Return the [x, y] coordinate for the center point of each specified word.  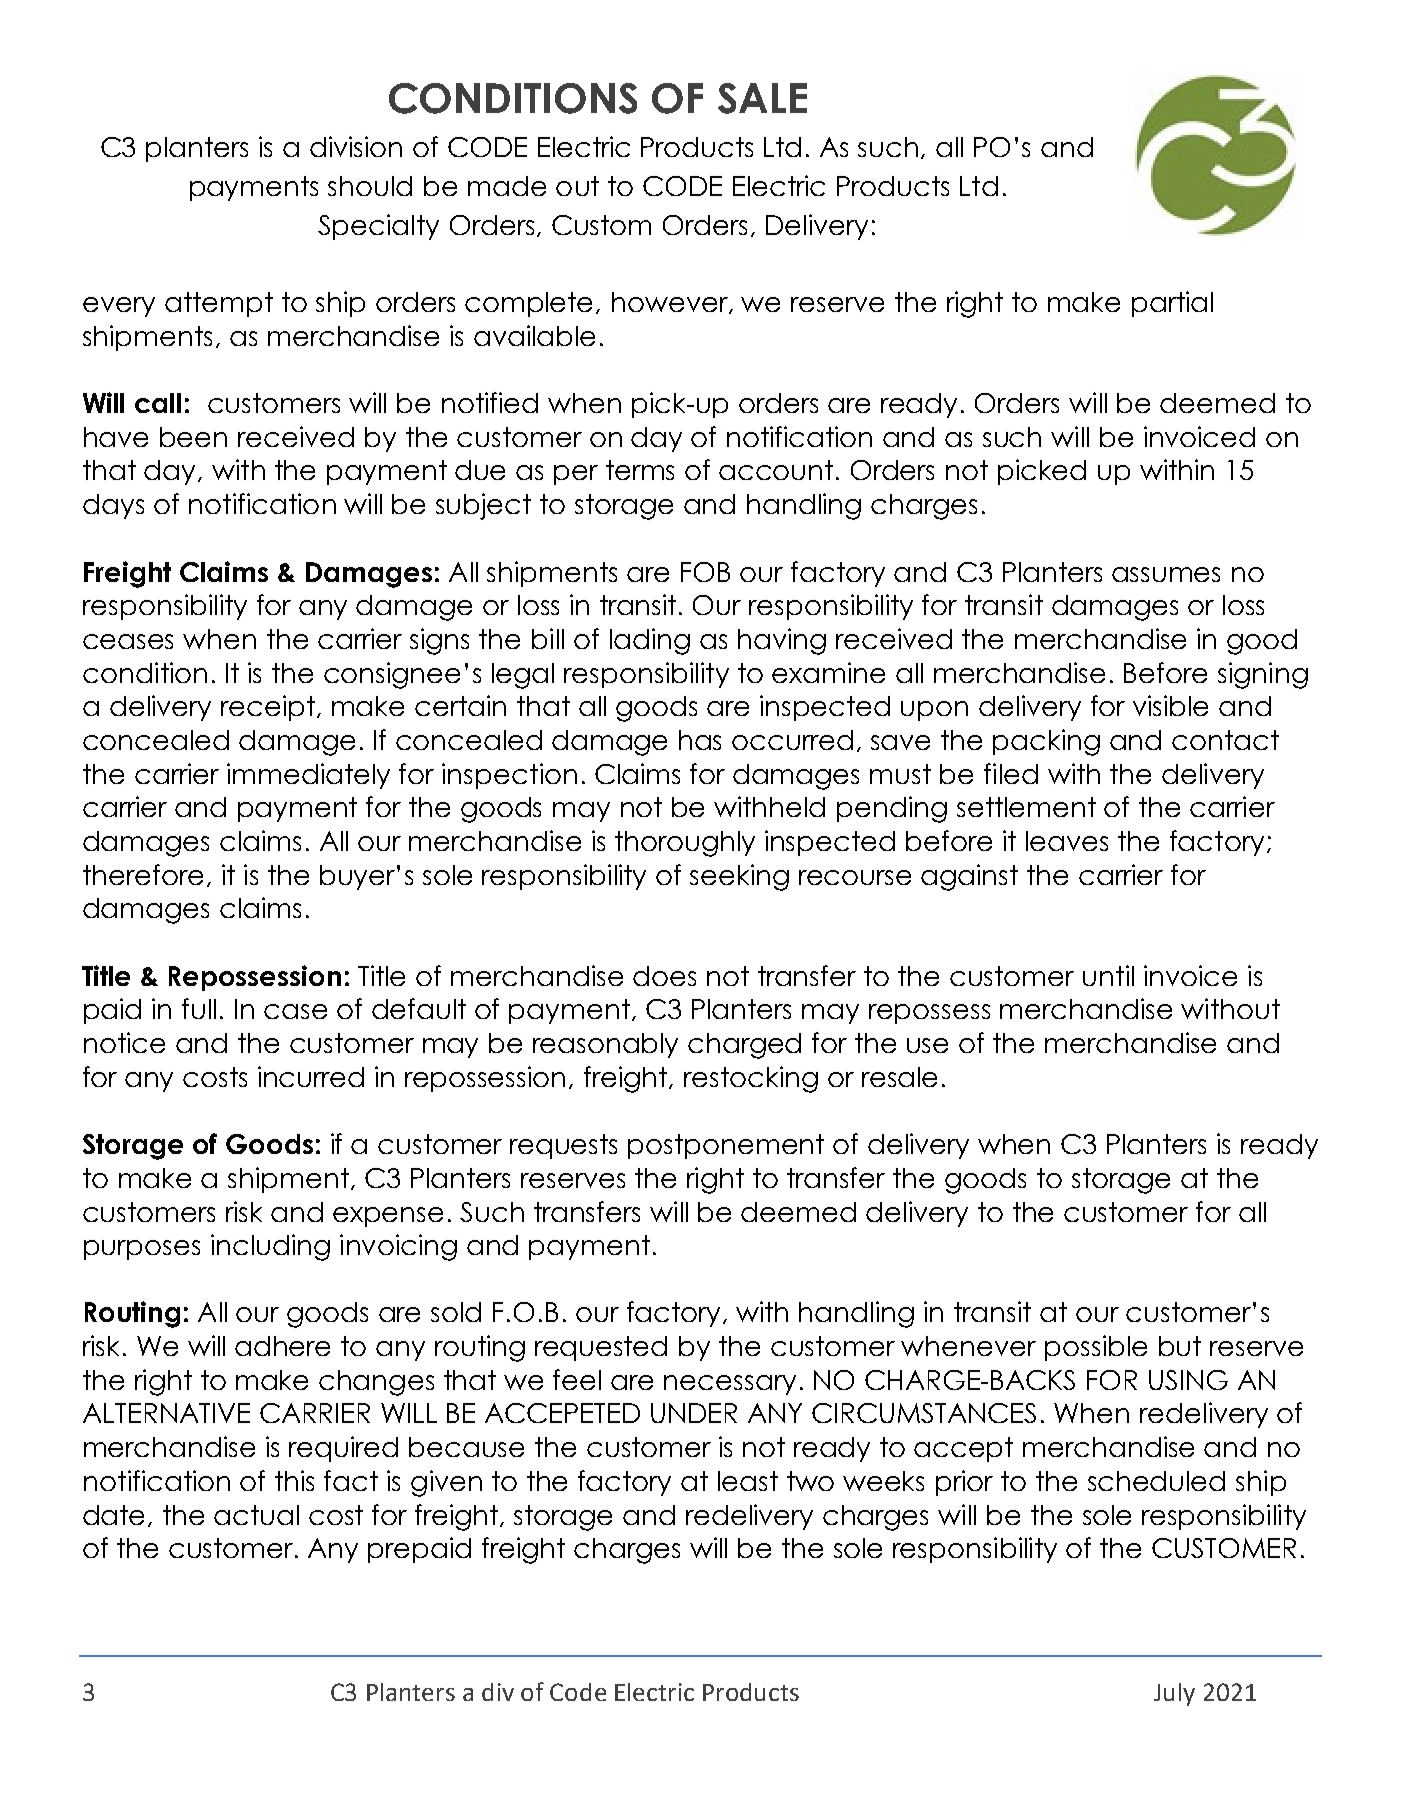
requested [601, 1348]
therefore [143, 874]
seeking [739, 877]
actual [256, 1515]
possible [1096, 1348]
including [270, 1247]
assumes [1166, 574]
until [1108, 975]
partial [1172, 304]
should [370, 186]
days [113, 506]
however [671, 303]
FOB [705, 572]
